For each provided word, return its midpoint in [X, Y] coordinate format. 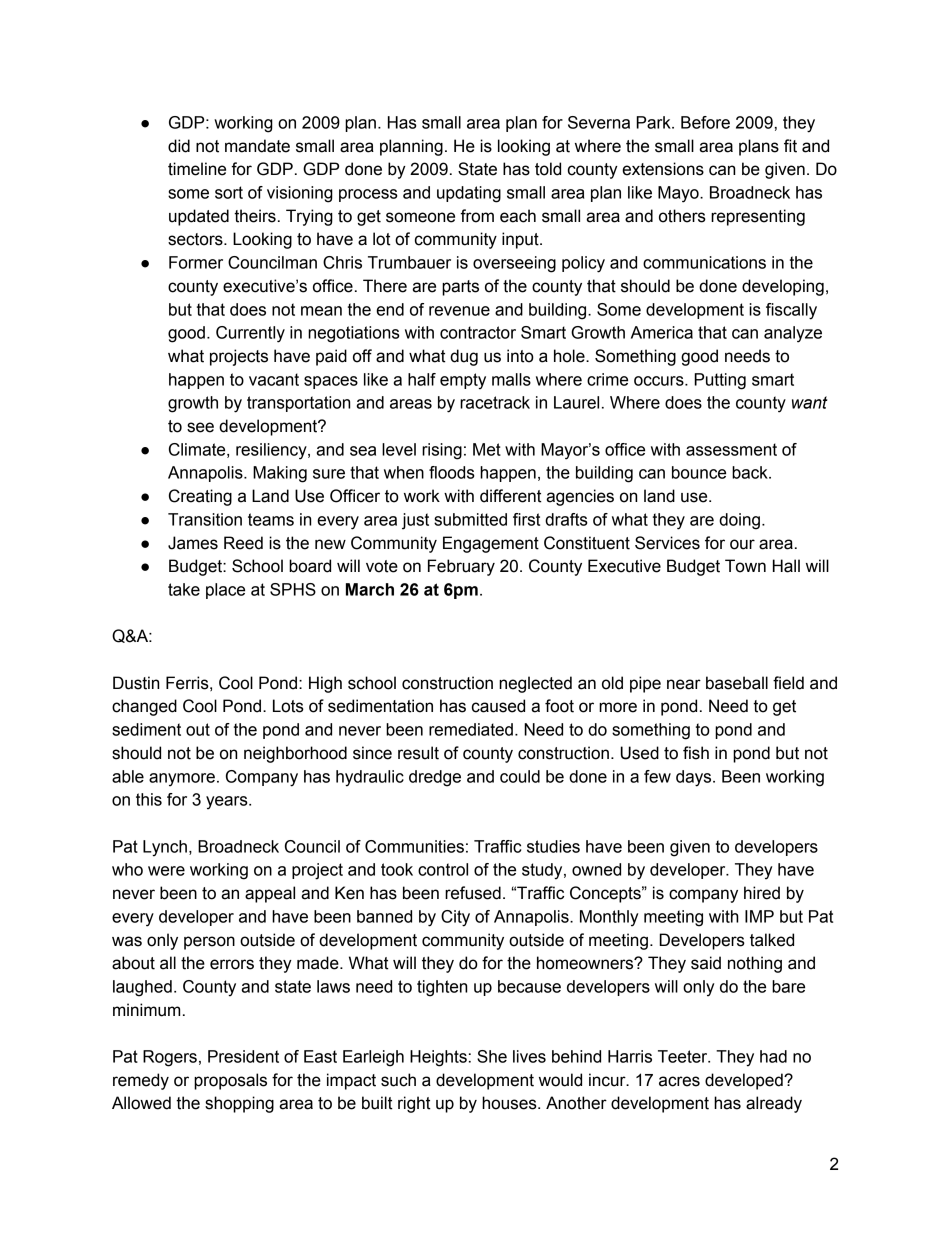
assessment [731, 449]
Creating [200, 497]
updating [469, 194]
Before [705, 122]
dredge [435, 778]
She [492, 1056]
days [695, 778]
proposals [230, 1081]
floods [452, 472]
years [228, 802]
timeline [197, 169]
